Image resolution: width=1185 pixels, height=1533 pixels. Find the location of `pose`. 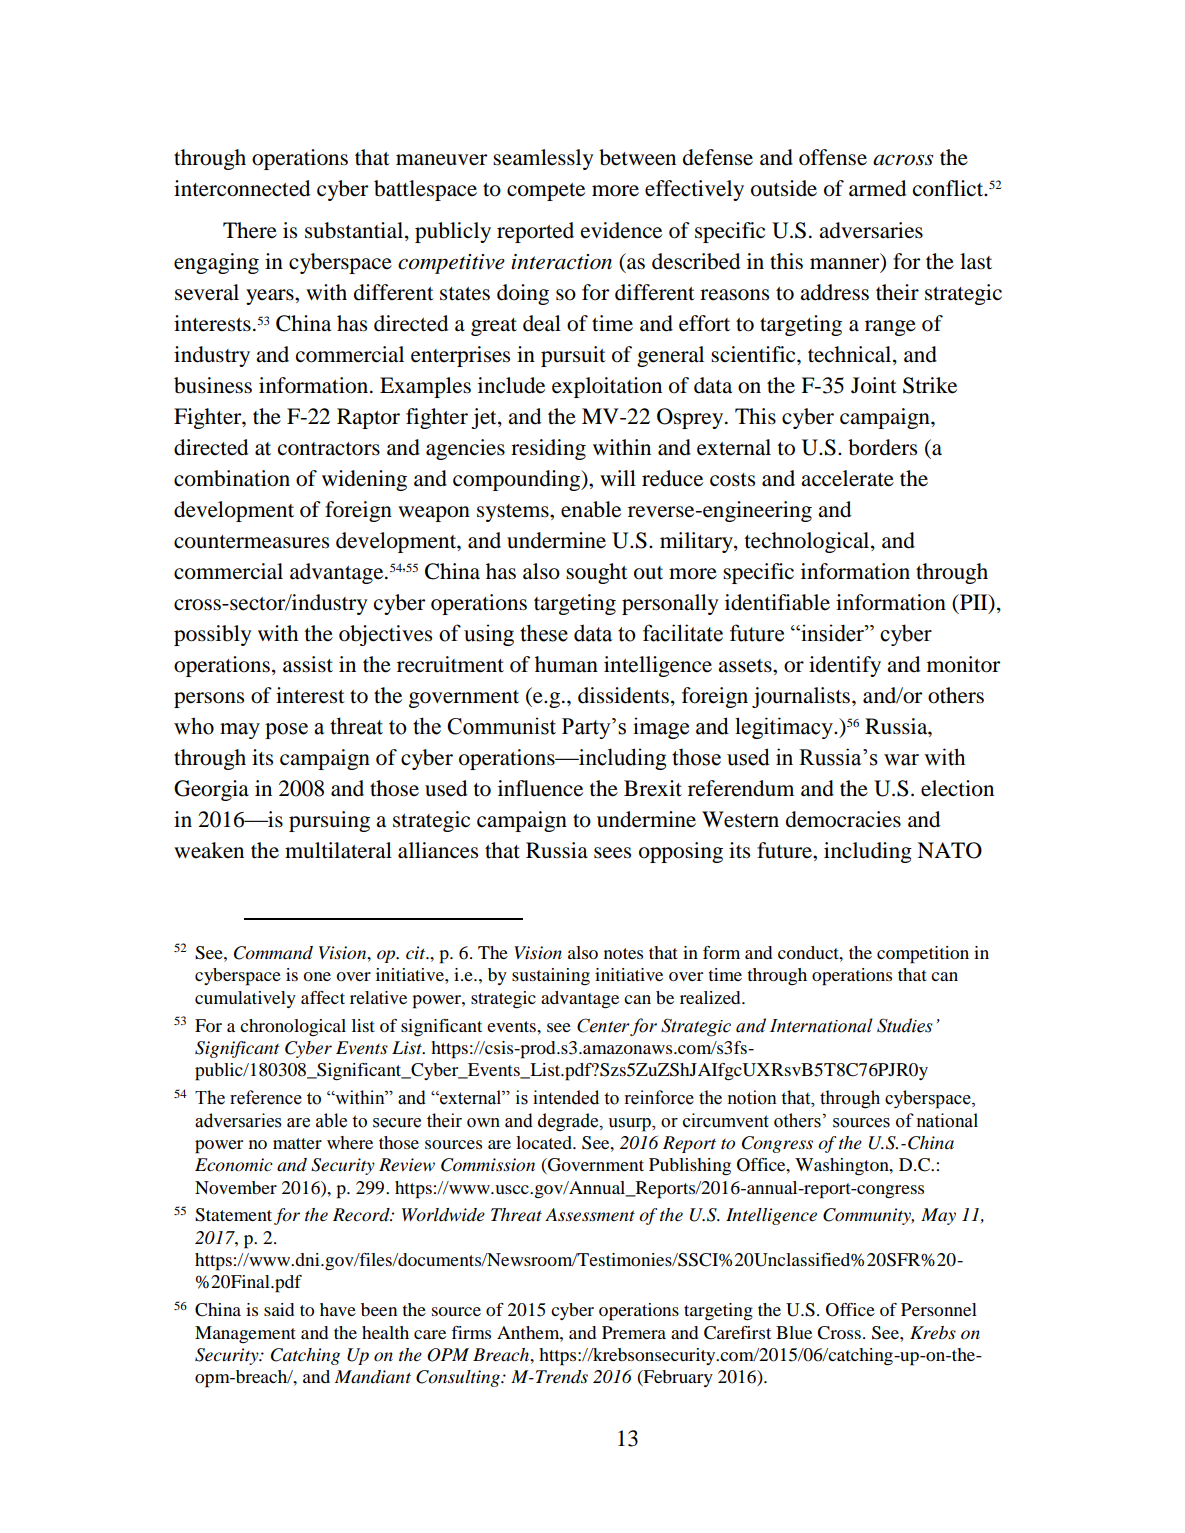

pose is located at coordinates (286, 731).
